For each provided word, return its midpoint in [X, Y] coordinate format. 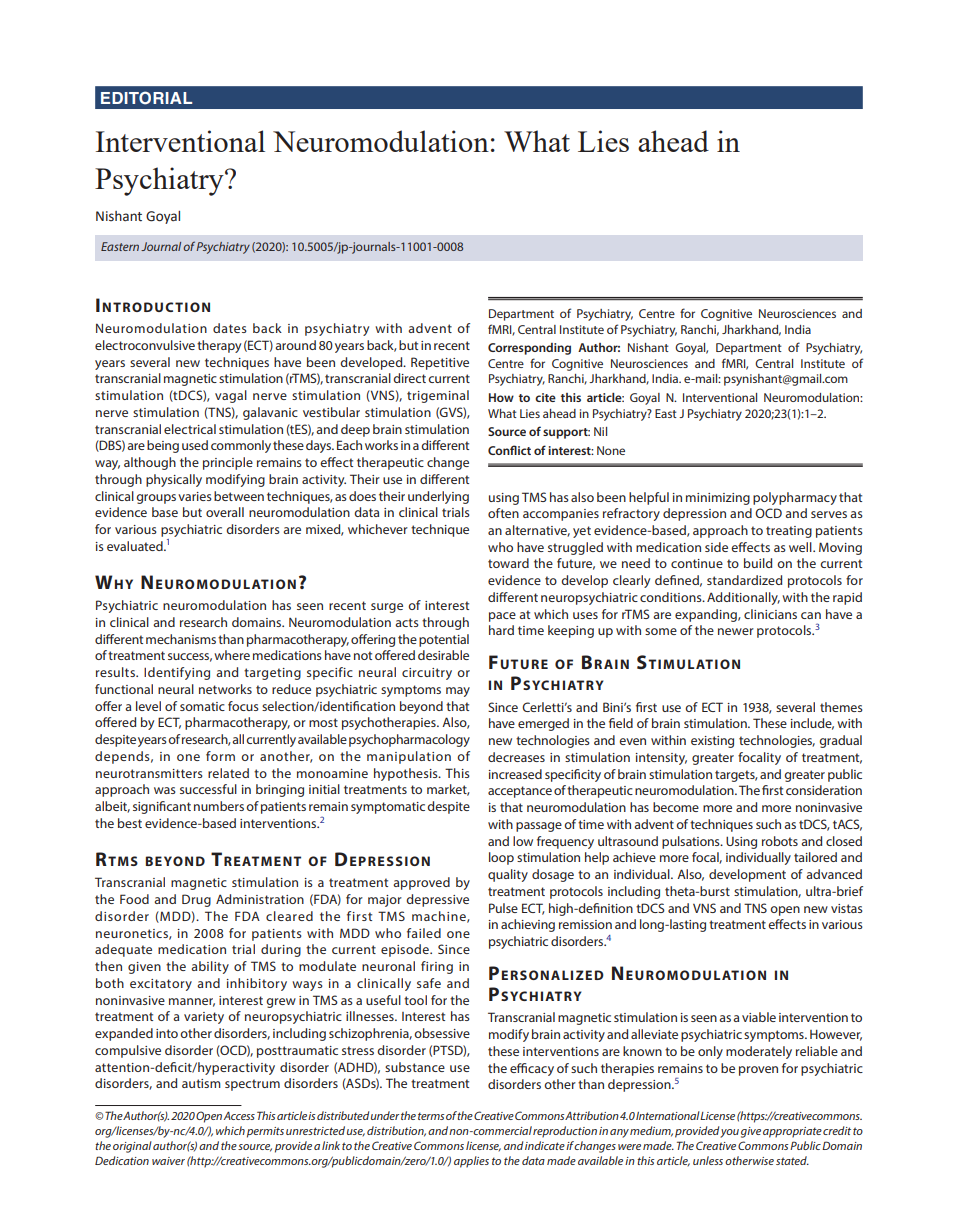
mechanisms [181, 639]
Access [239, 1116]
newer [736, 631]
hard [501, 630]
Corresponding [529, 349]
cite [545, 397]
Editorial [146, 98]
